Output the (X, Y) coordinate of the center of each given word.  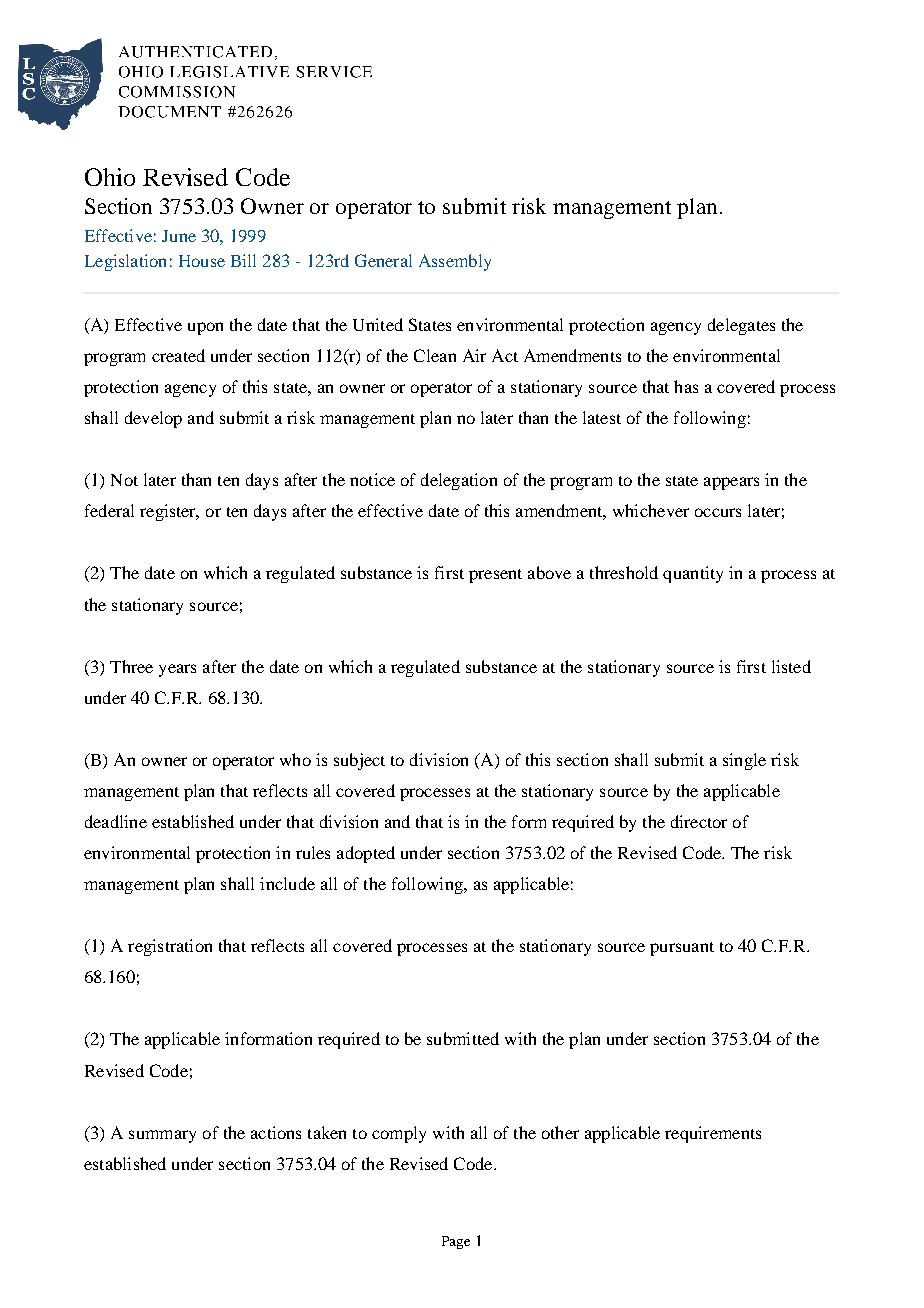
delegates (741, 326)
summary (162, 1136)
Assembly (455, 262)
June (179, 236)
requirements (713, 1134)
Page (456, 1242)
